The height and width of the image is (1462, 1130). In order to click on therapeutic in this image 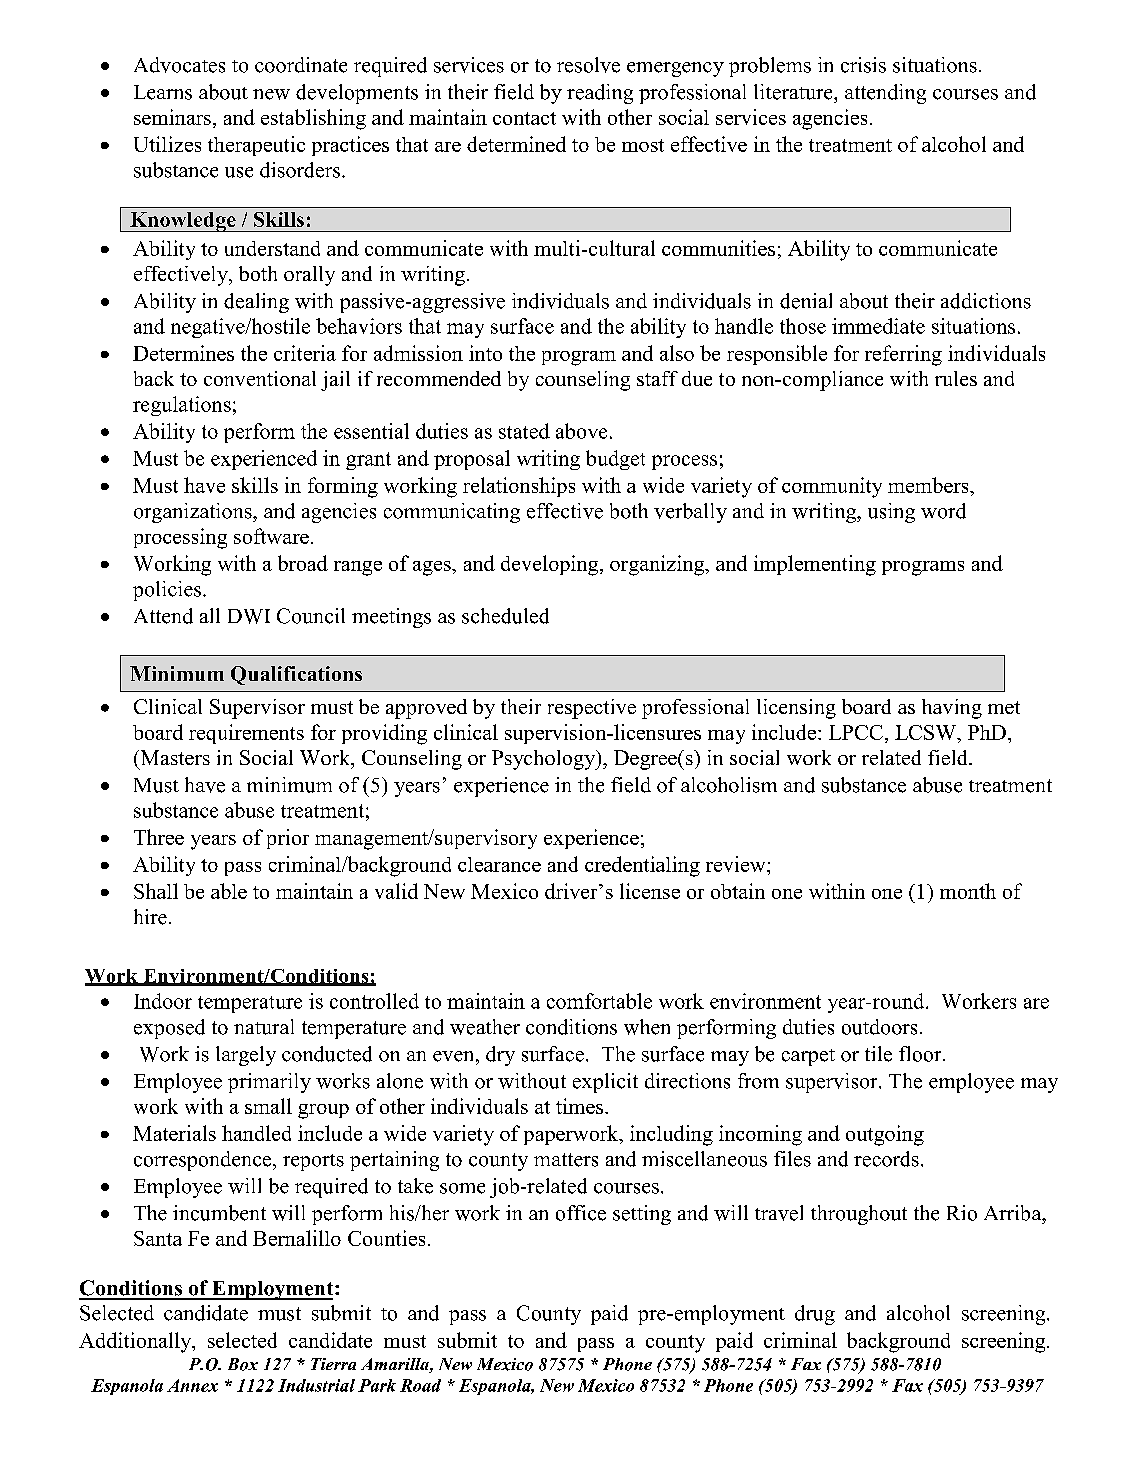, I will do `click(256, 146)`.
